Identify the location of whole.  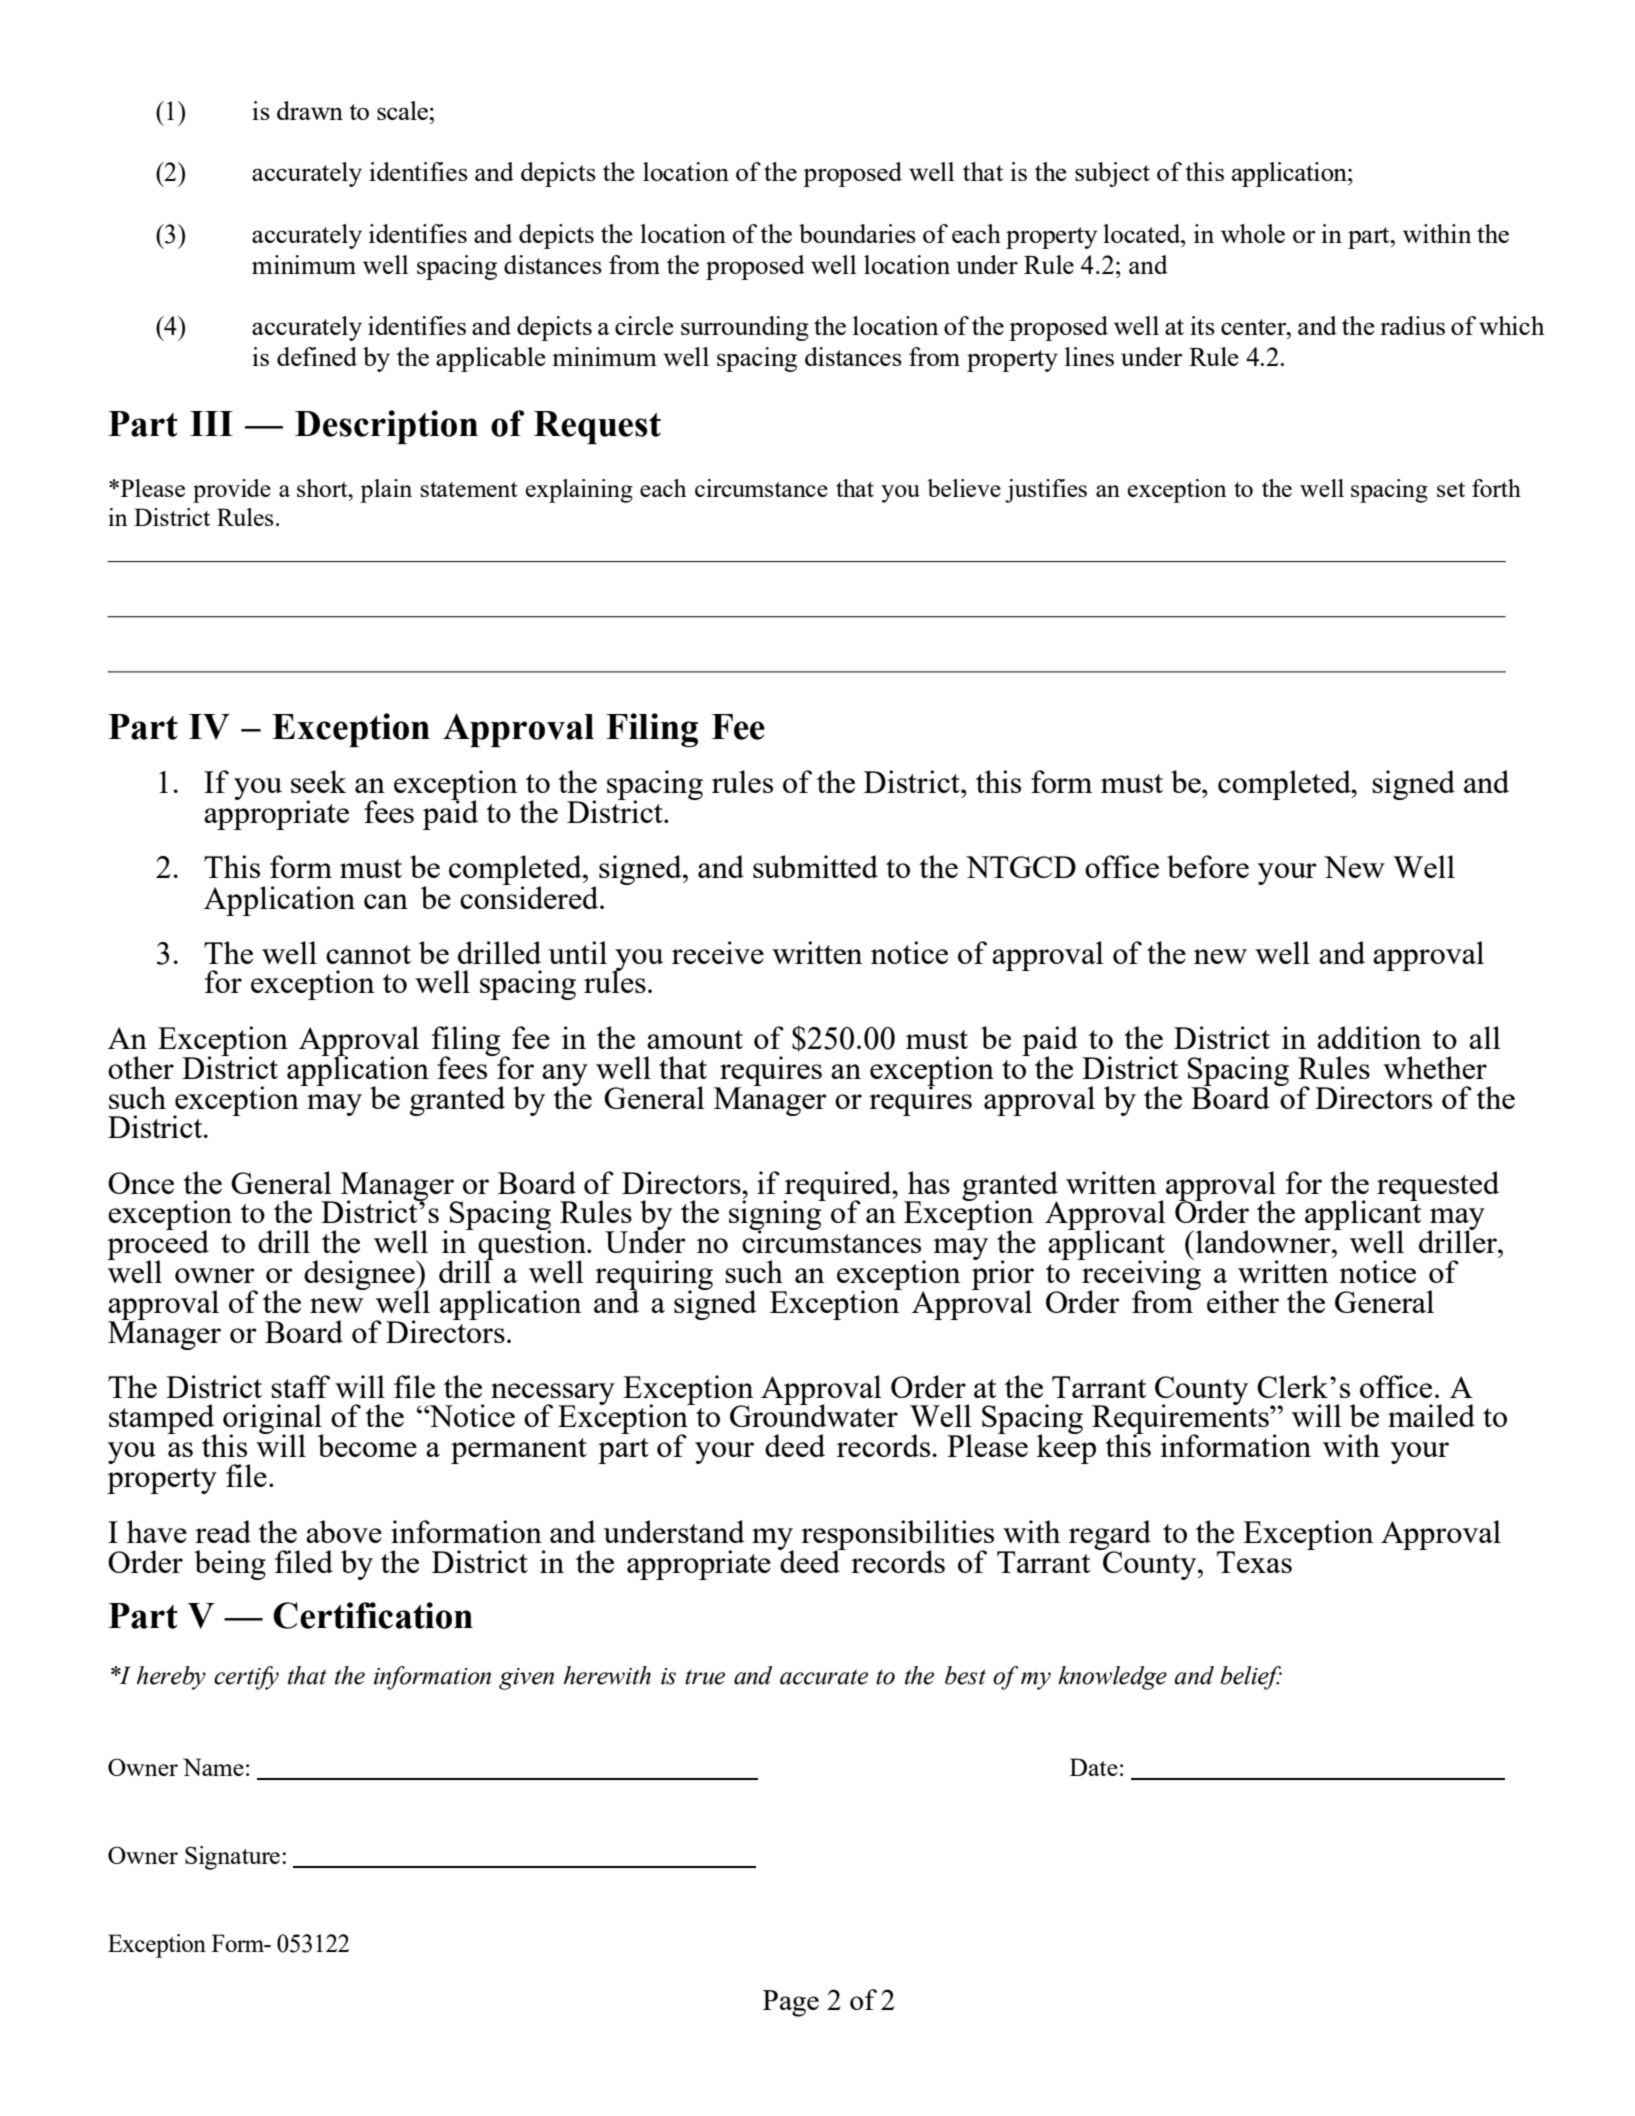
(1253, 233).
